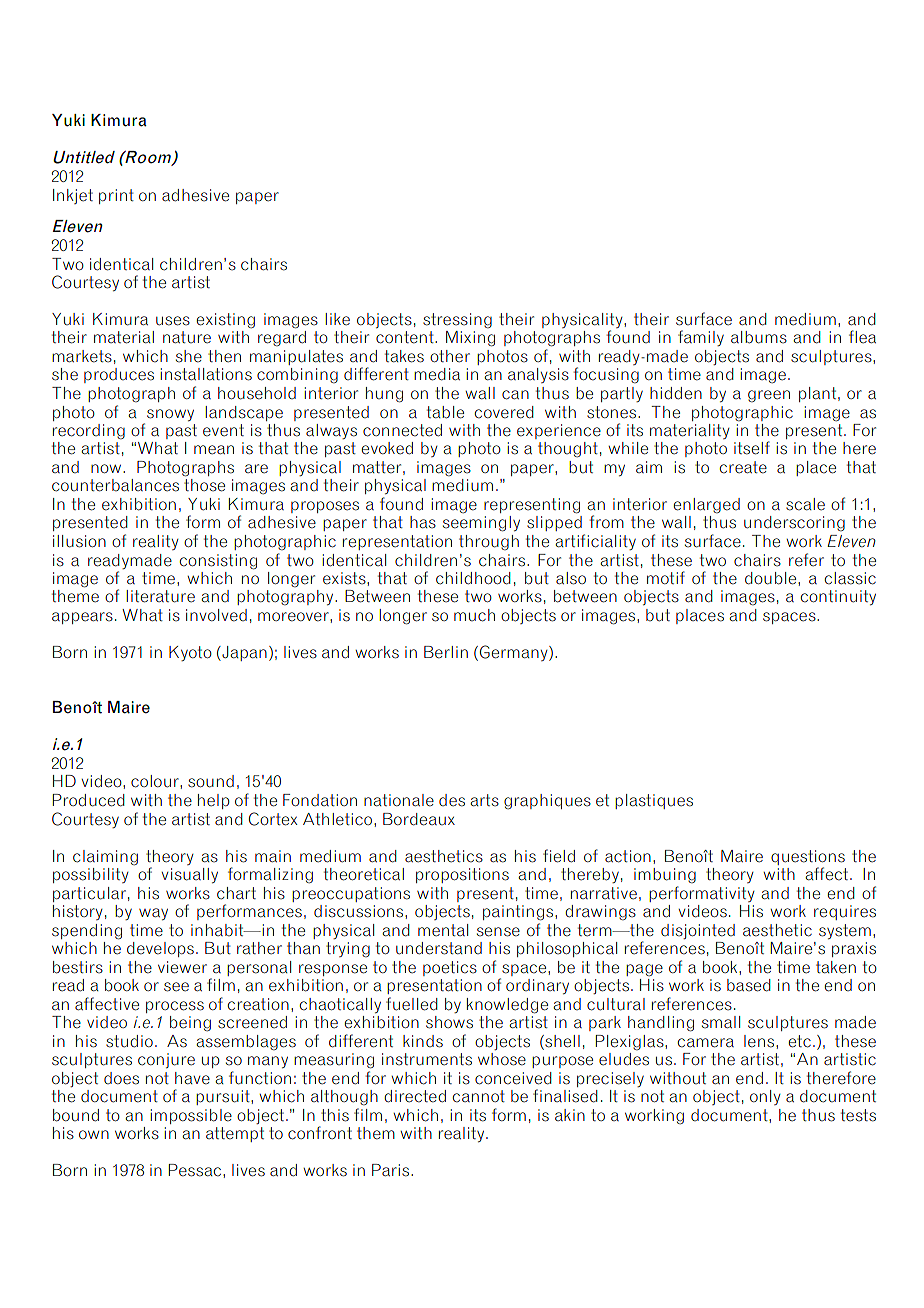  Describe the element at coordinates (759, 337) in the screenshot. I see `albums` at that location.
